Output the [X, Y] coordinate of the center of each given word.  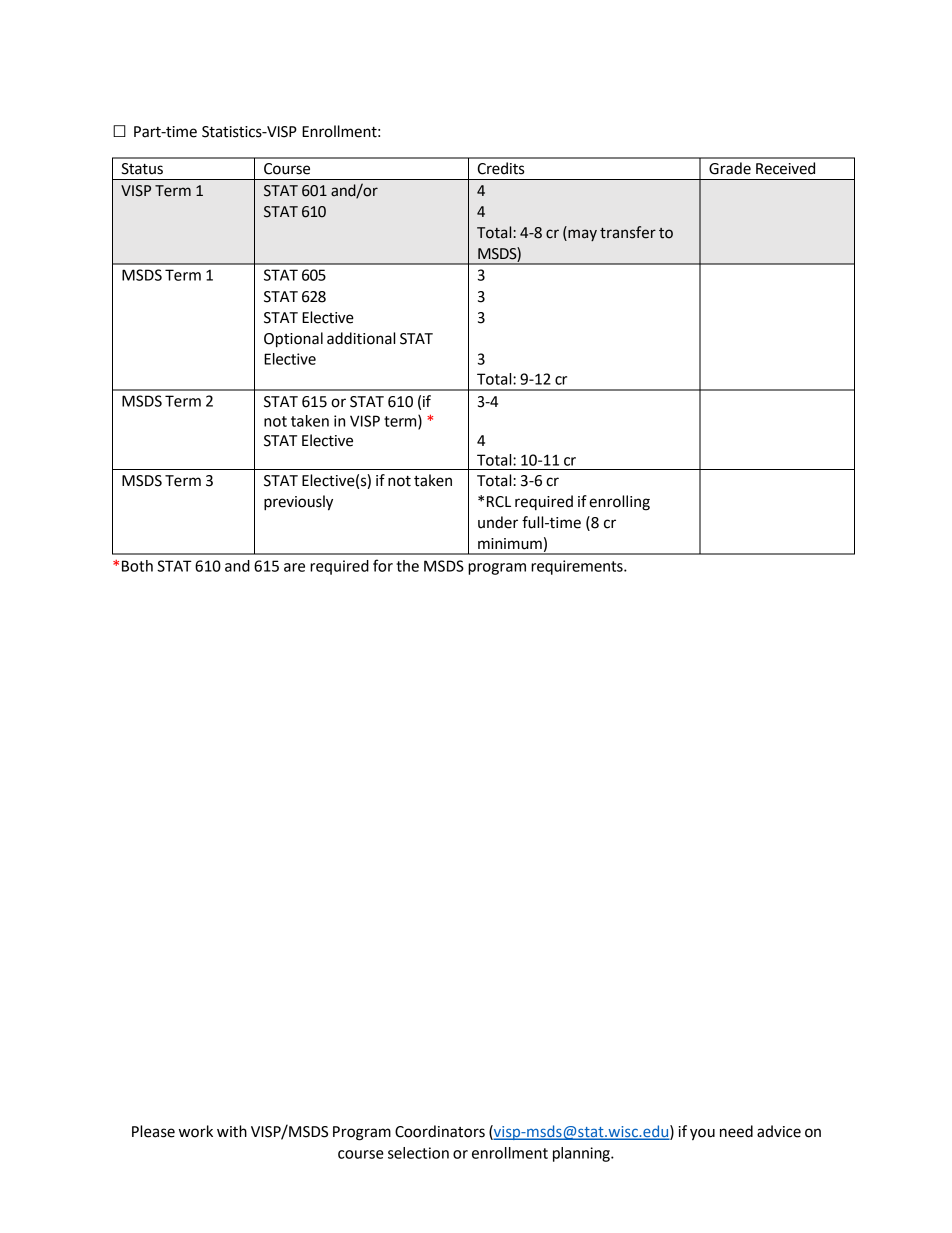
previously [298, 503]
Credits [500, 168]
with [232, 1131]
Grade [730, 168]
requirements [578, 567]
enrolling [619, 503]
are [294, 567]
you [702, 1134]
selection [418, 1153]
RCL [499, 502]
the [407, 566]
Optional [293, 340]
